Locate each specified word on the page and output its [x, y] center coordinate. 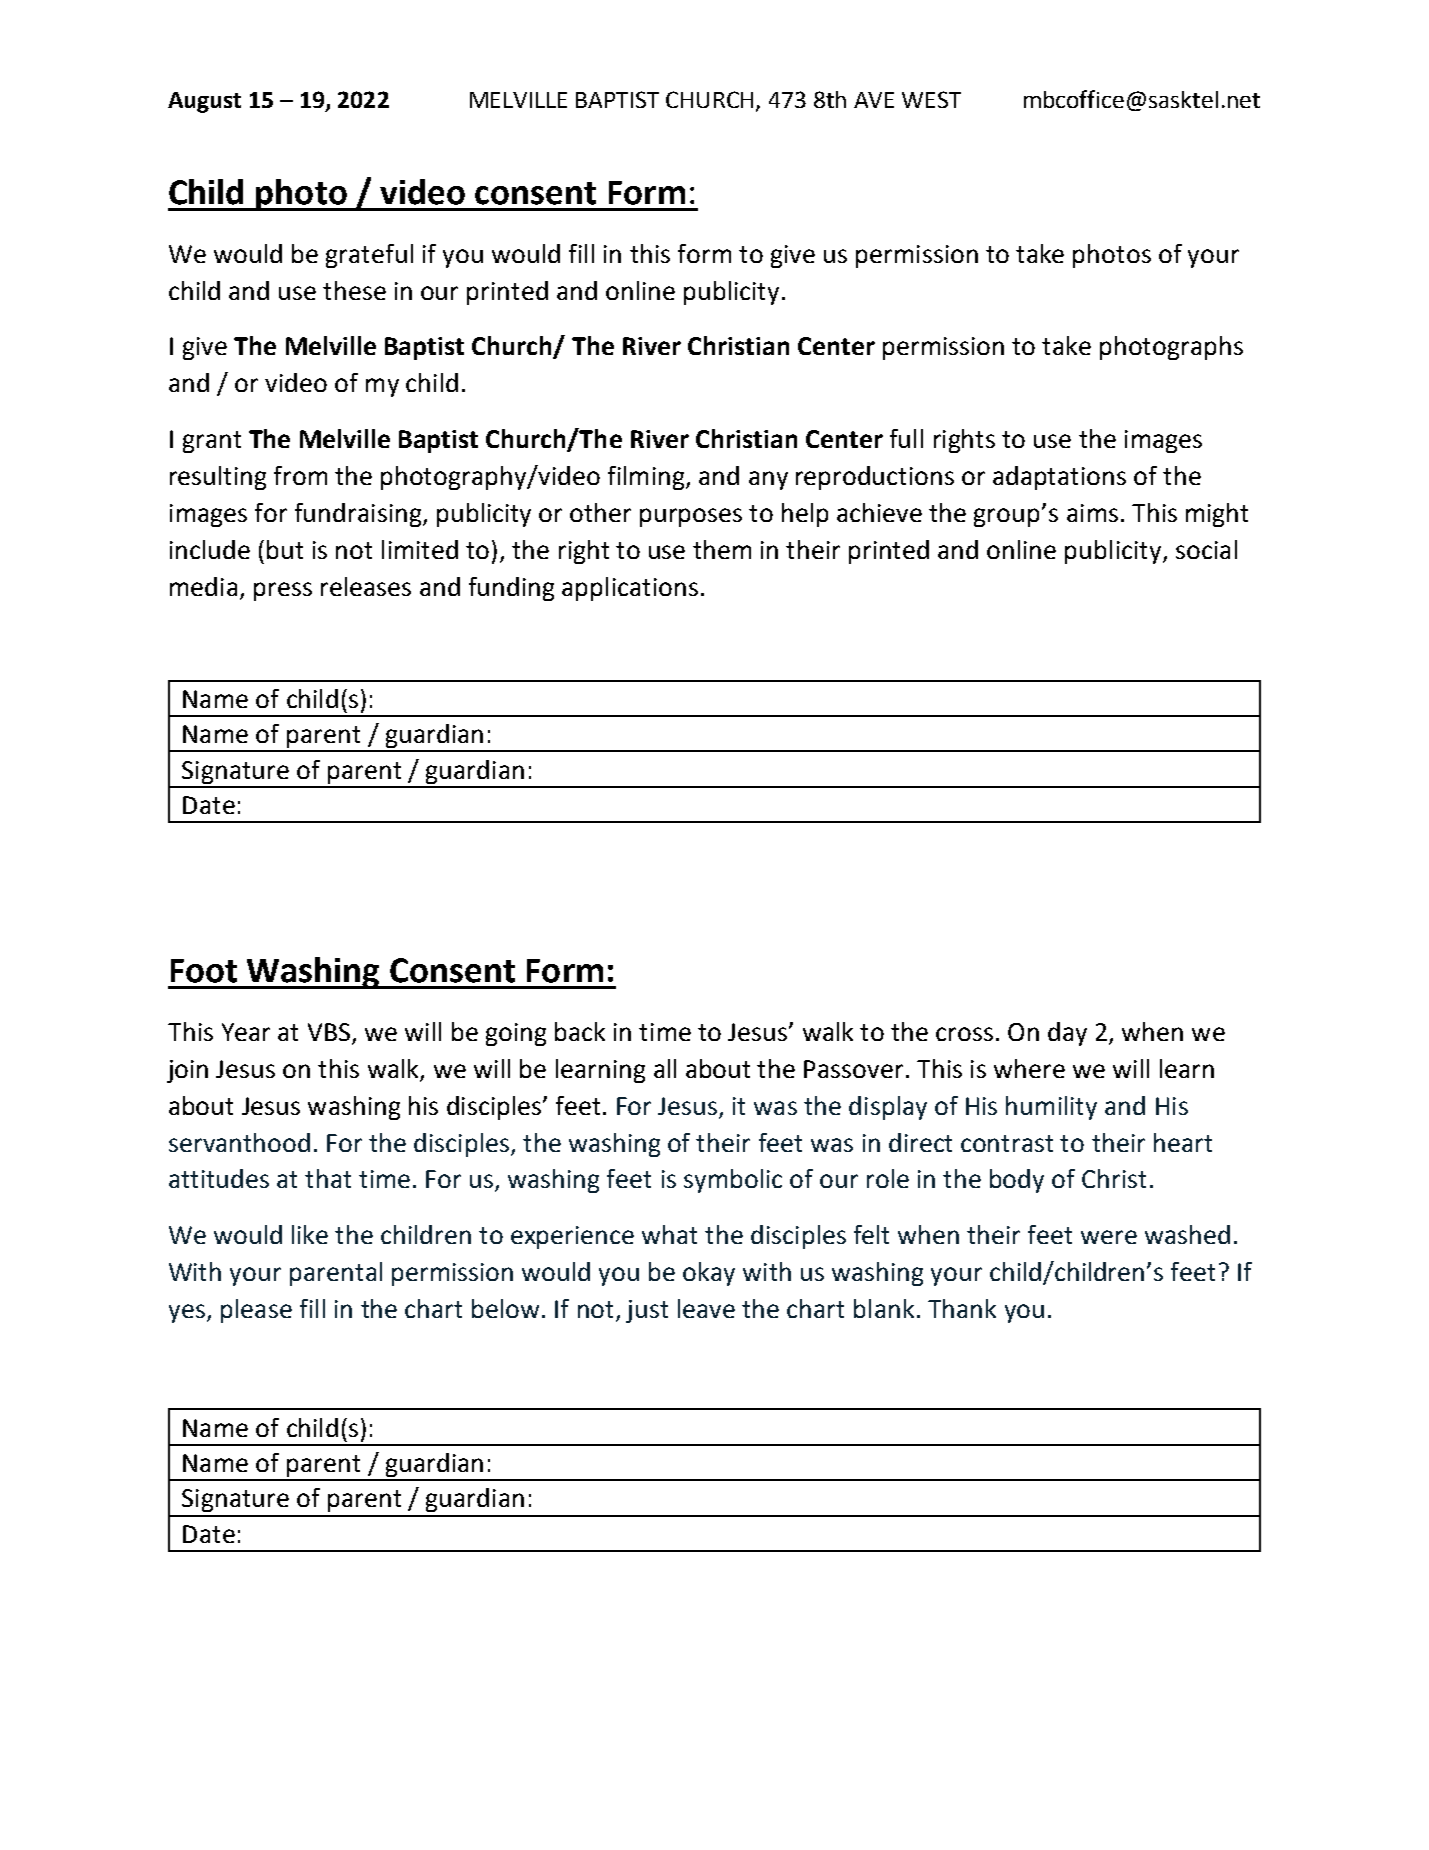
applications [630, 589]
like [310, 1234]
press [283, 591]
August [204, 102]
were [1109, 1237]
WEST [931, 99]
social [1206, 549]
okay [709, 1274]
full [906, 438]
